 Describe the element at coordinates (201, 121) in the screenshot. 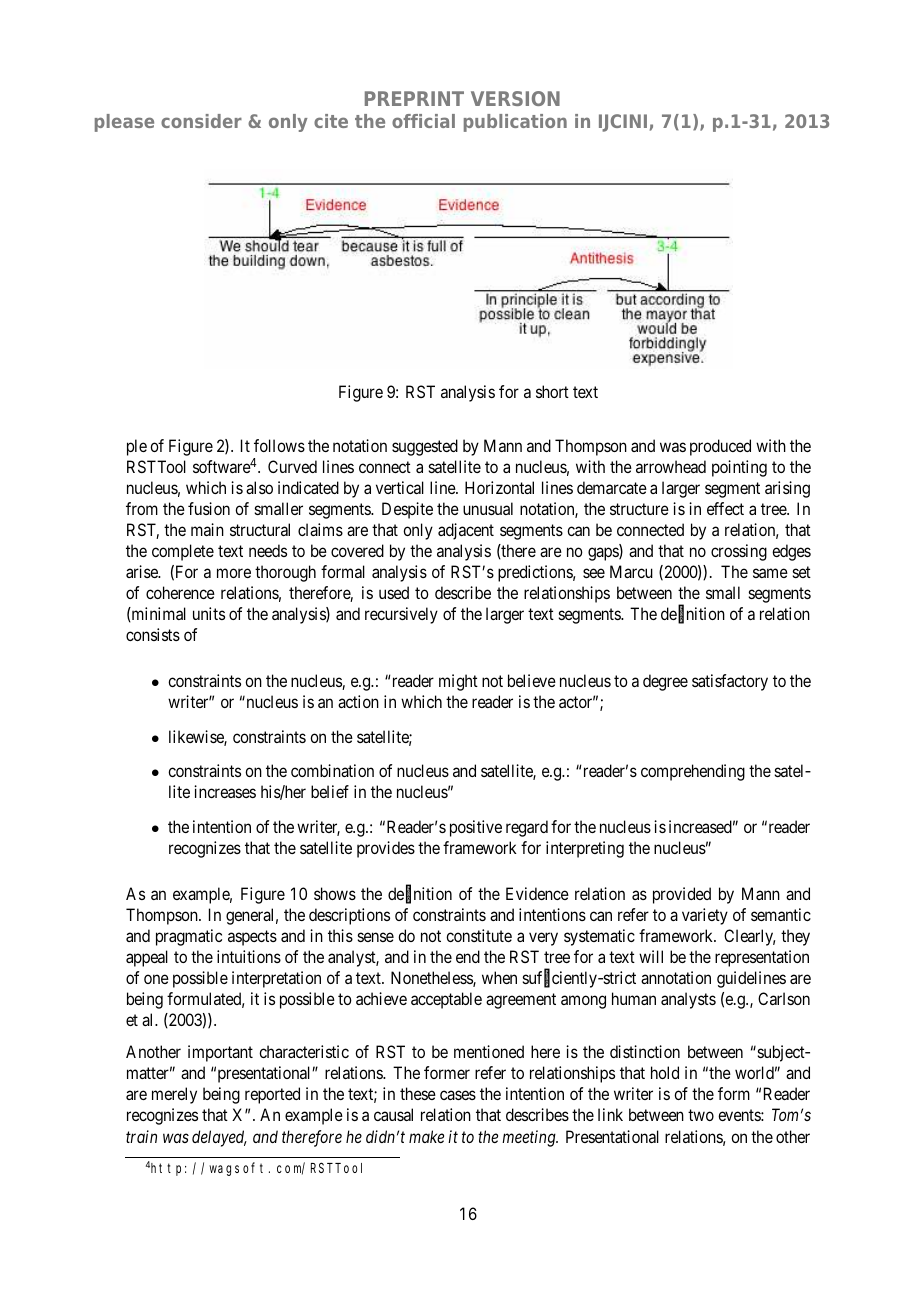

I see `consider` at that location.
